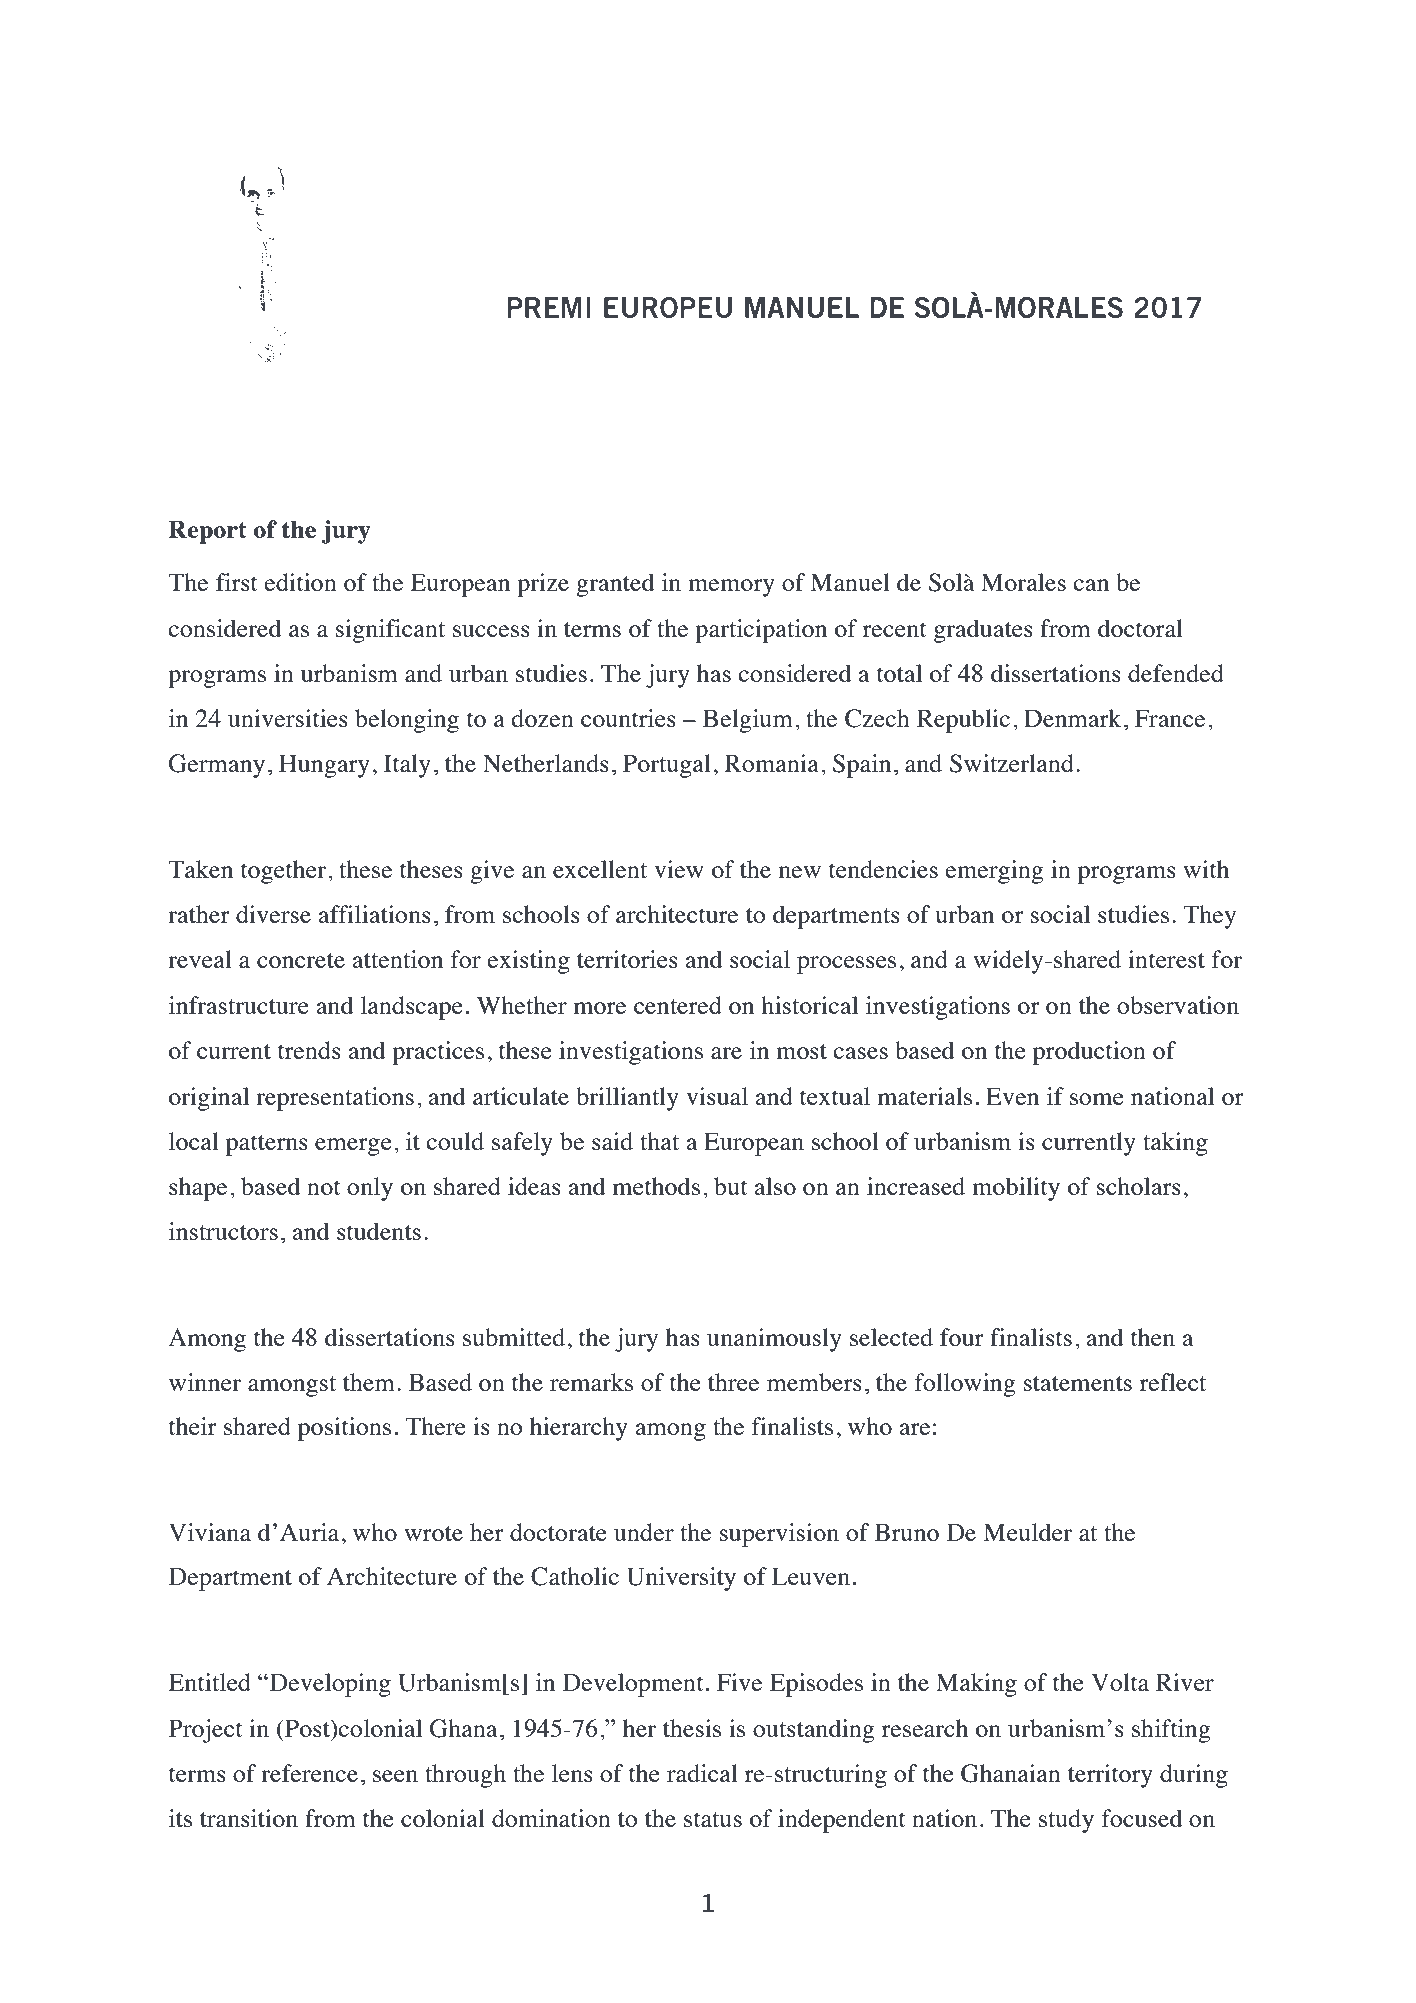  What do you see at coordinates (731, 588) in the page?
I see `memory` at bounding box center [731, 588].
